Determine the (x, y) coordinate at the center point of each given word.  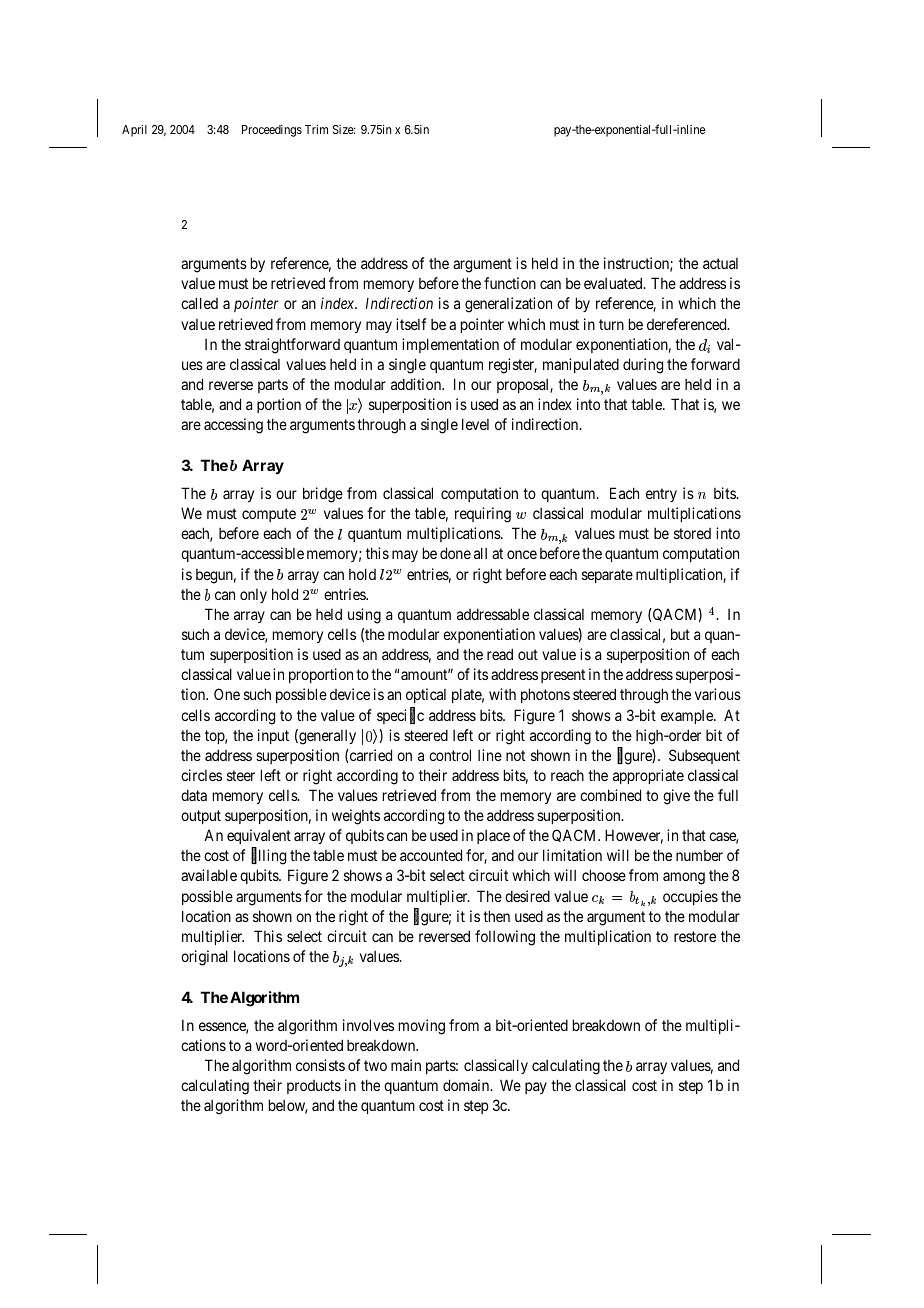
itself (411, 324)
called (199, 303)
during (643, 366)
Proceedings (272, 131)
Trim (316, 129)
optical (426, 695)
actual (720, 263)
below (288, 1106)
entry (661, 495)
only (253, 596)
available (209, 875)
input (273, 736)
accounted (431, 855)
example (688, 717)
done (455, 553)
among (684, 878)
